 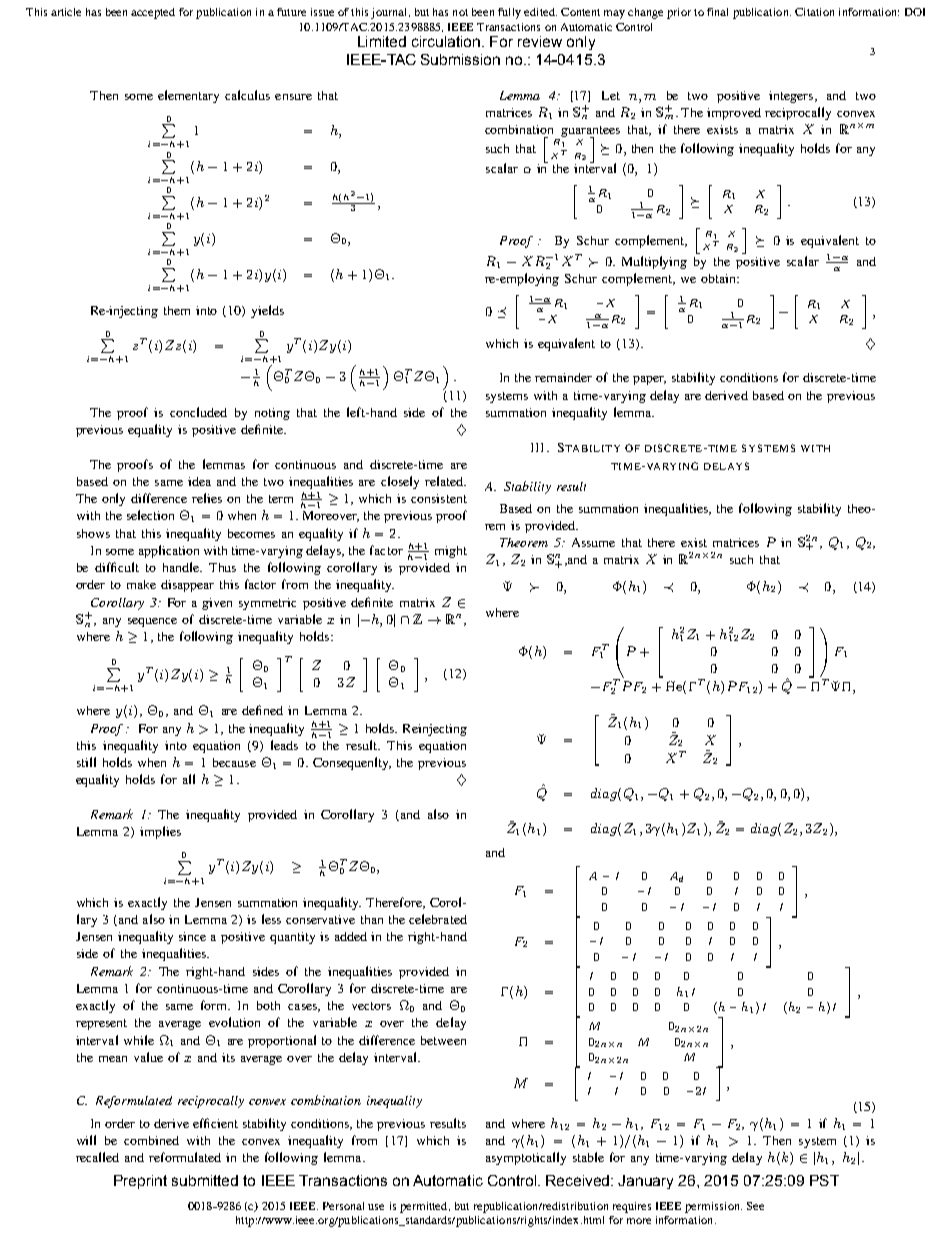 What do you see at coordinates (526, 1158) in the screenshot?
I see `asymptotically` at bounding box center [526, 1158].
